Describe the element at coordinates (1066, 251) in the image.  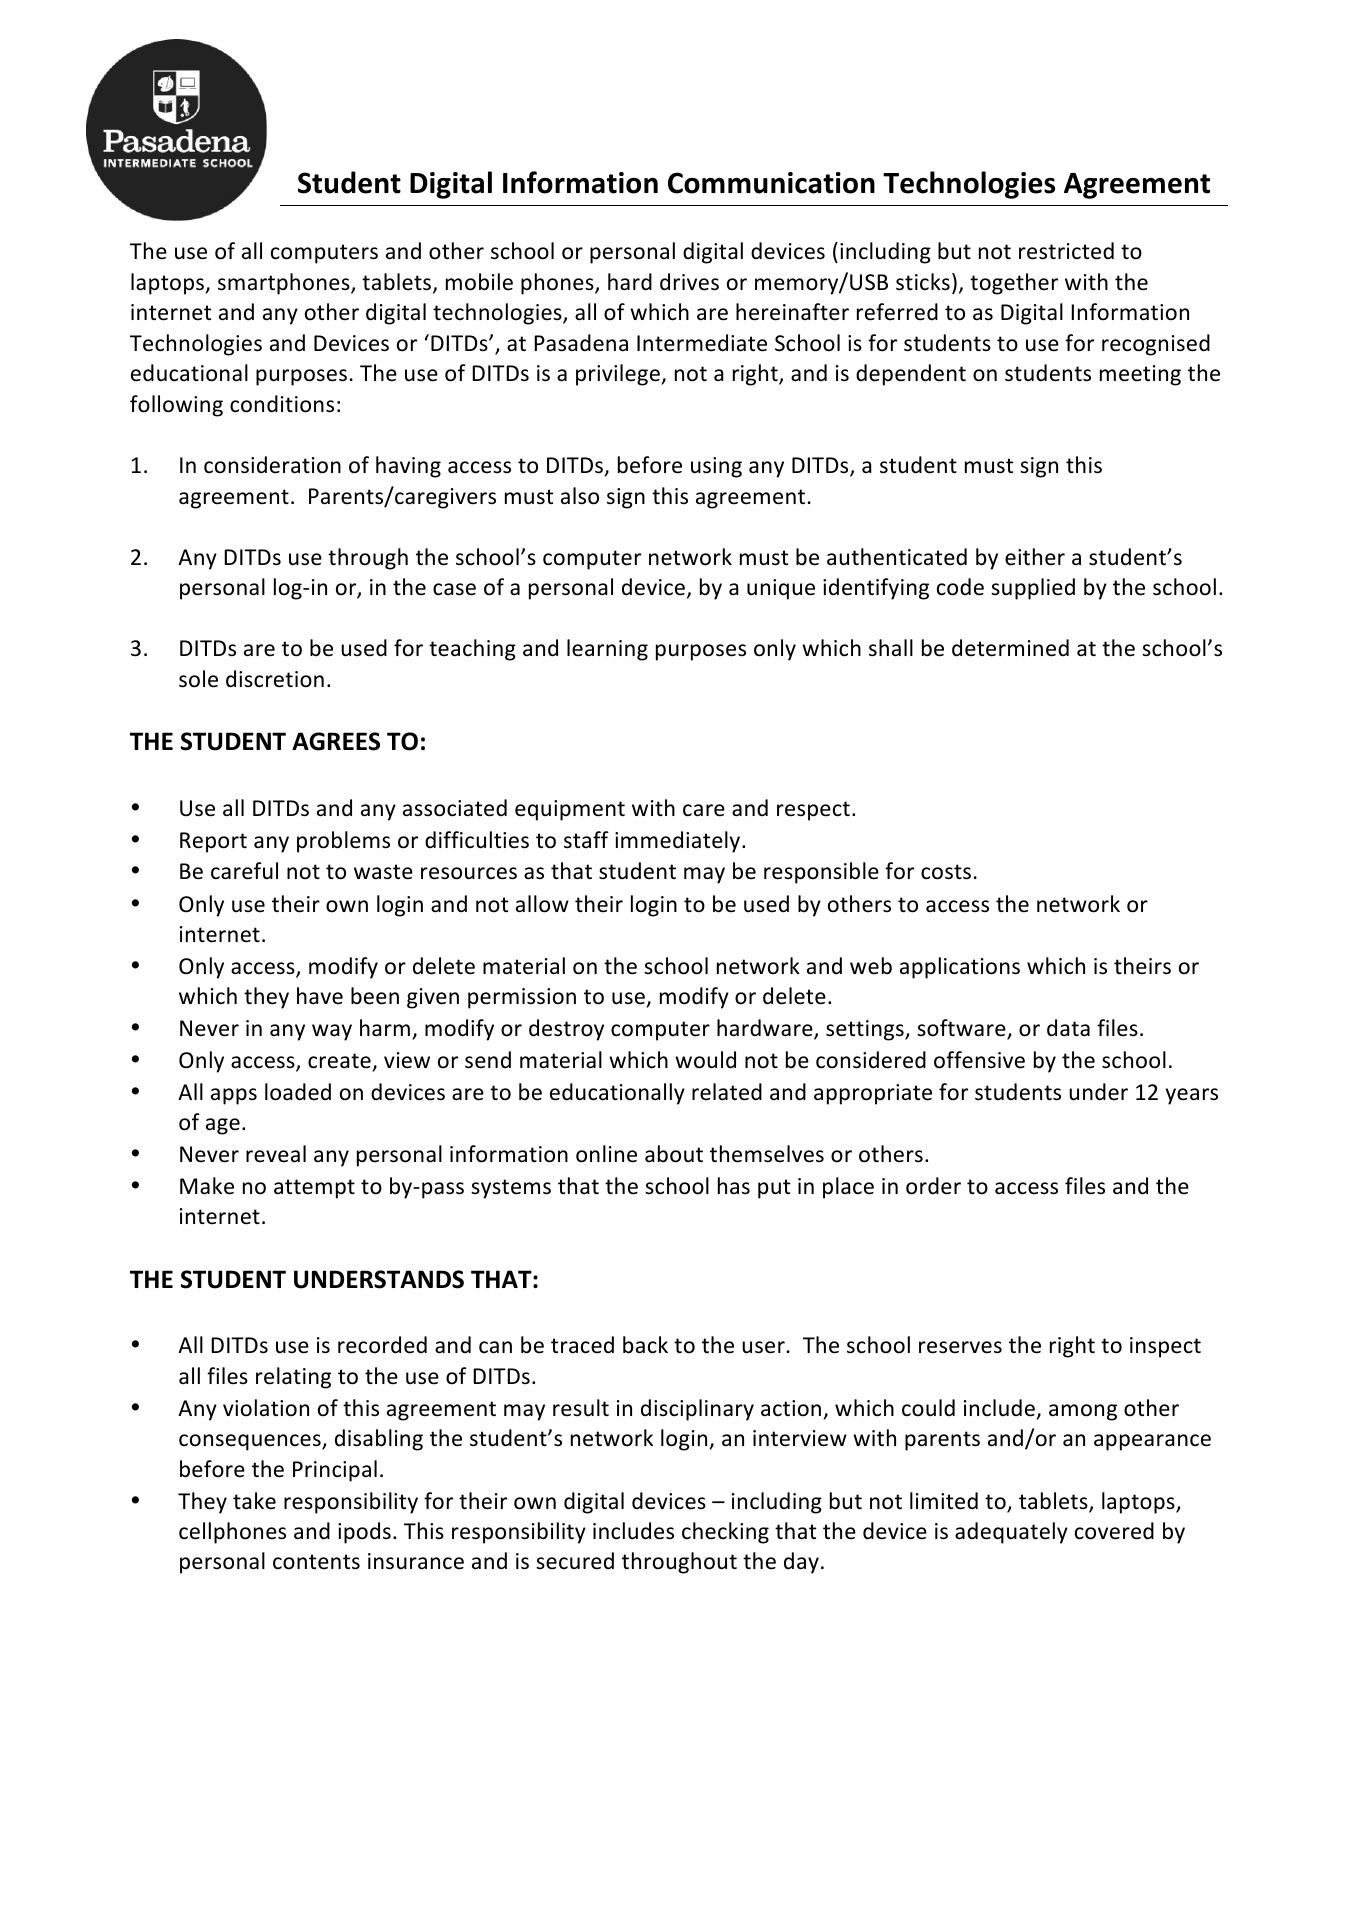
I see `restricted` at that location.
